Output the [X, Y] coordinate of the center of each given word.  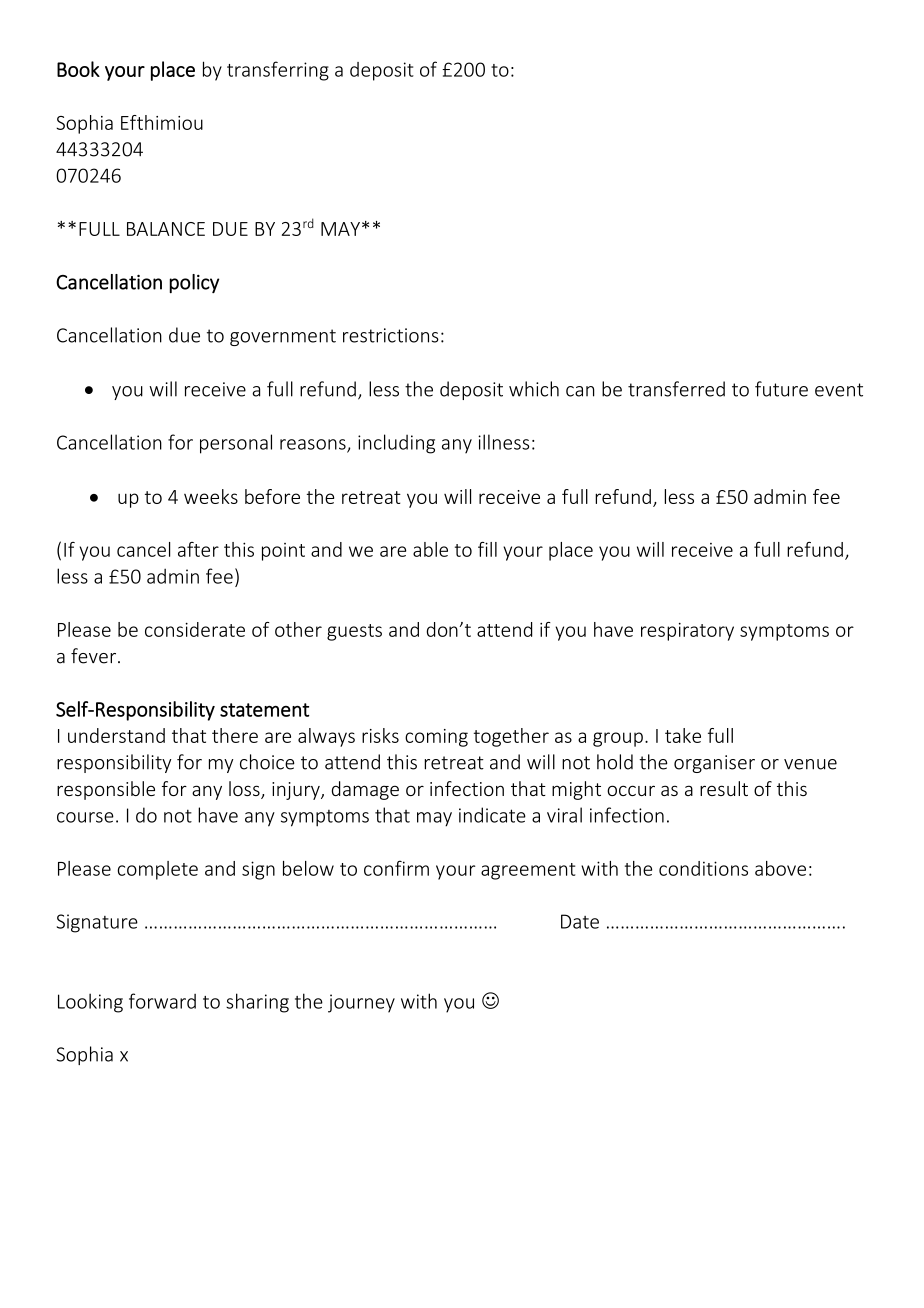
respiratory [687, 632]
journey [361, 1003]
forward [162, 1001]
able [430, 549]
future [781, 389]
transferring [278, 71]
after [198, 549]
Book [78, 69]
